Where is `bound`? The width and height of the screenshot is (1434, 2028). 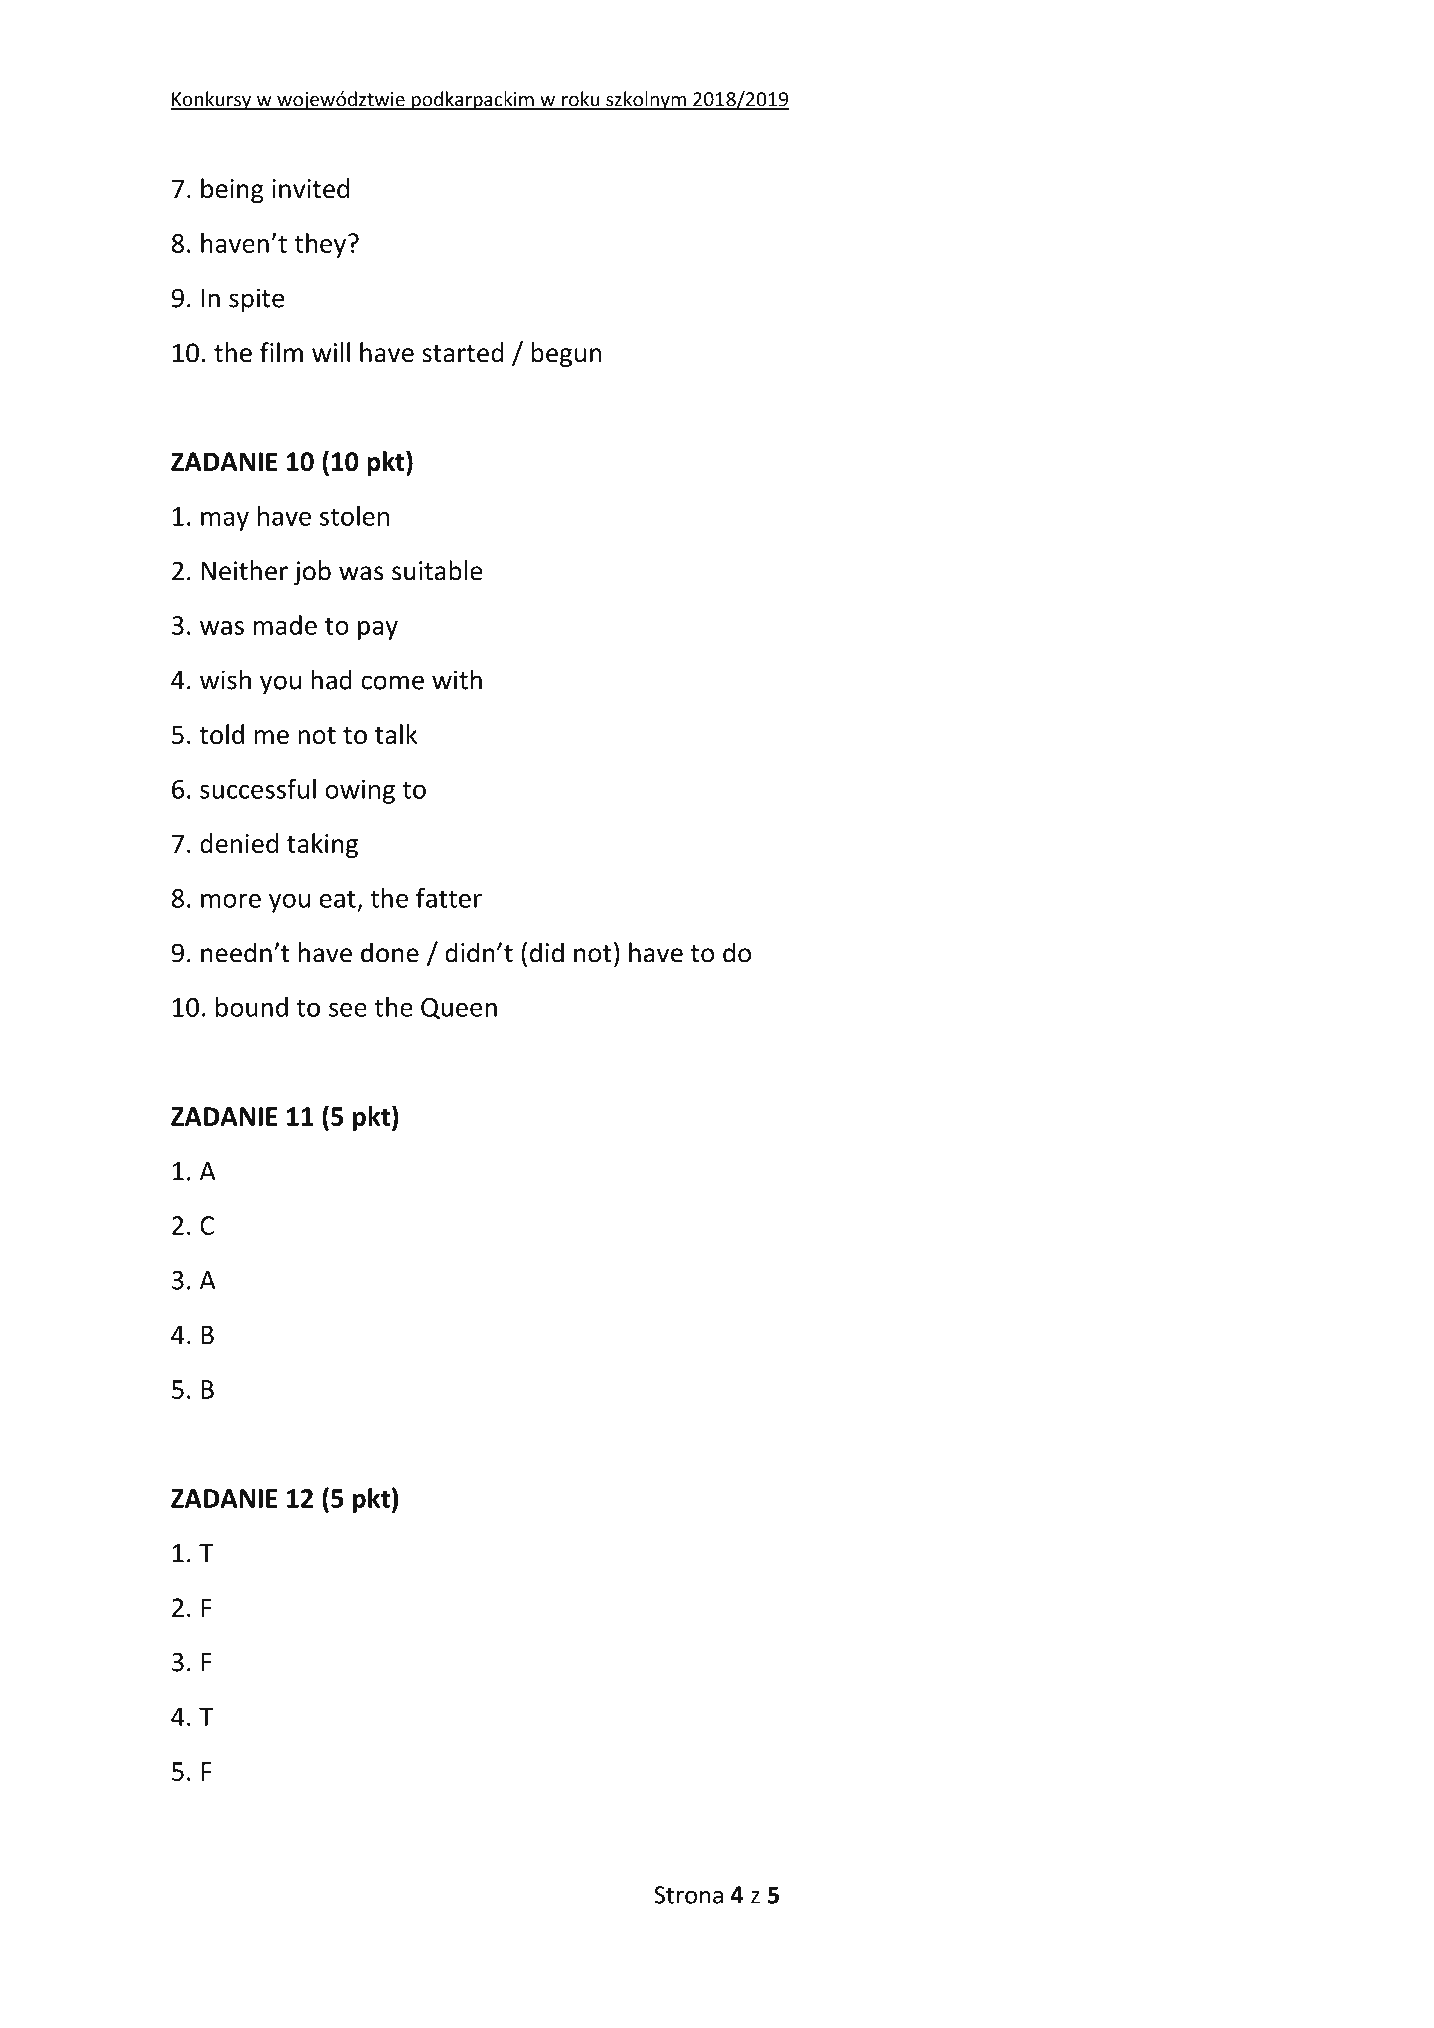 bound is located at coordinates (252, 1007).
